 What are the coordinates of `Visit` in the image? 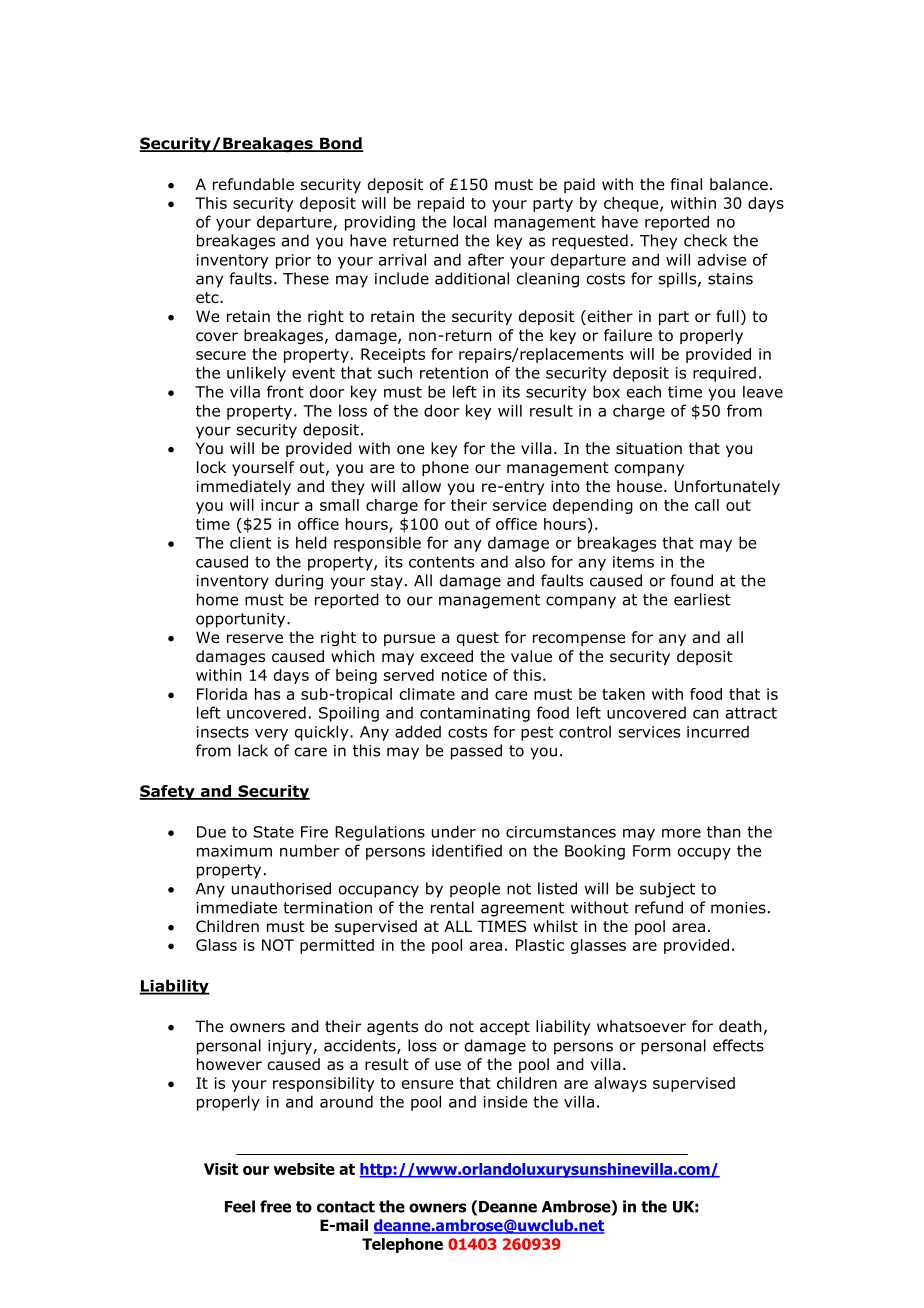 It's located at (221, 1169).
